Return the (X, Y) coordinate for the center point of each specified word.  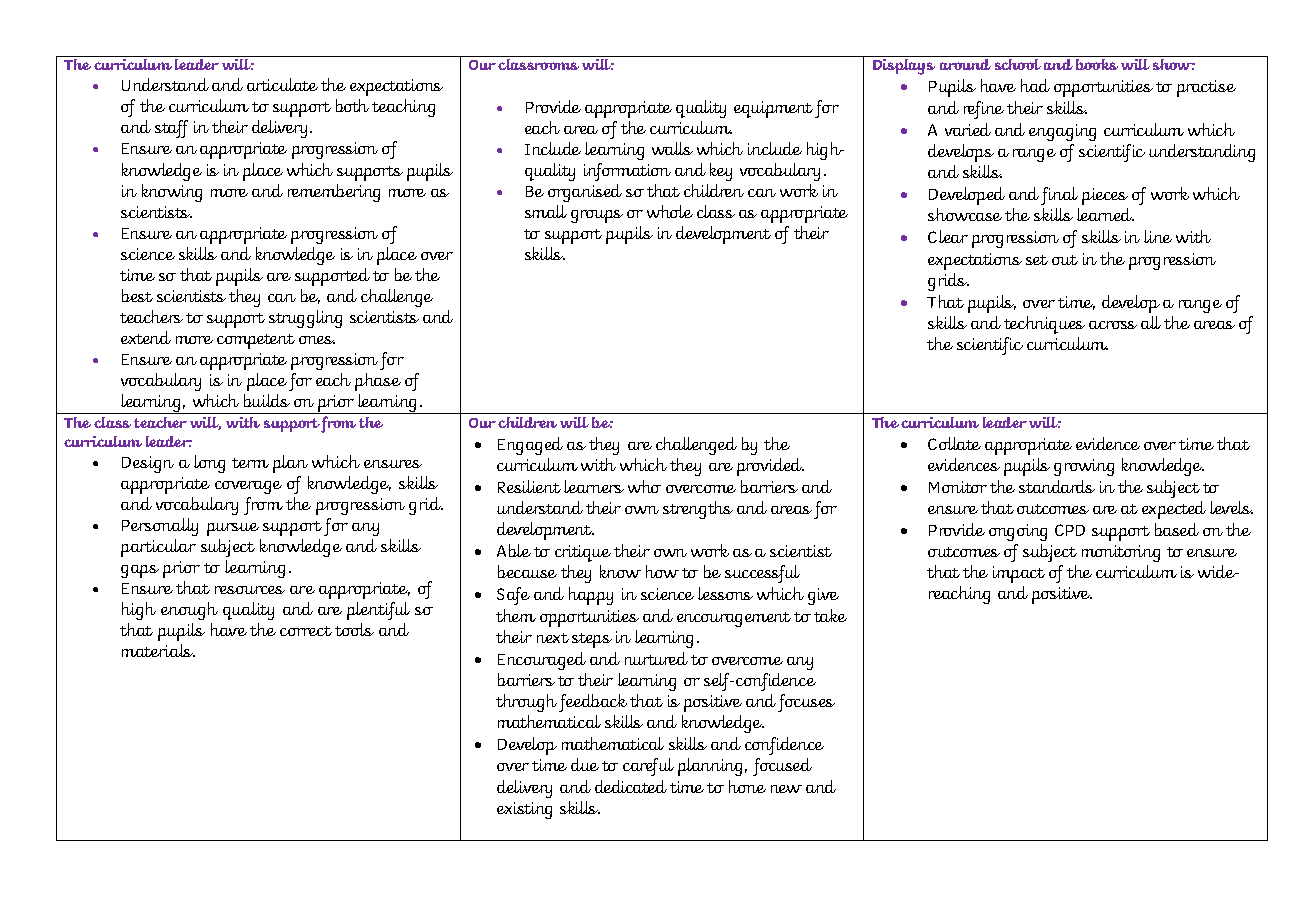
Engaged (530, 446)
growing (1084, 467)
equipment (773, 109)
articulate (282, 84)
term (250, 463)
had (1035, 85)
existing (524, 810)
